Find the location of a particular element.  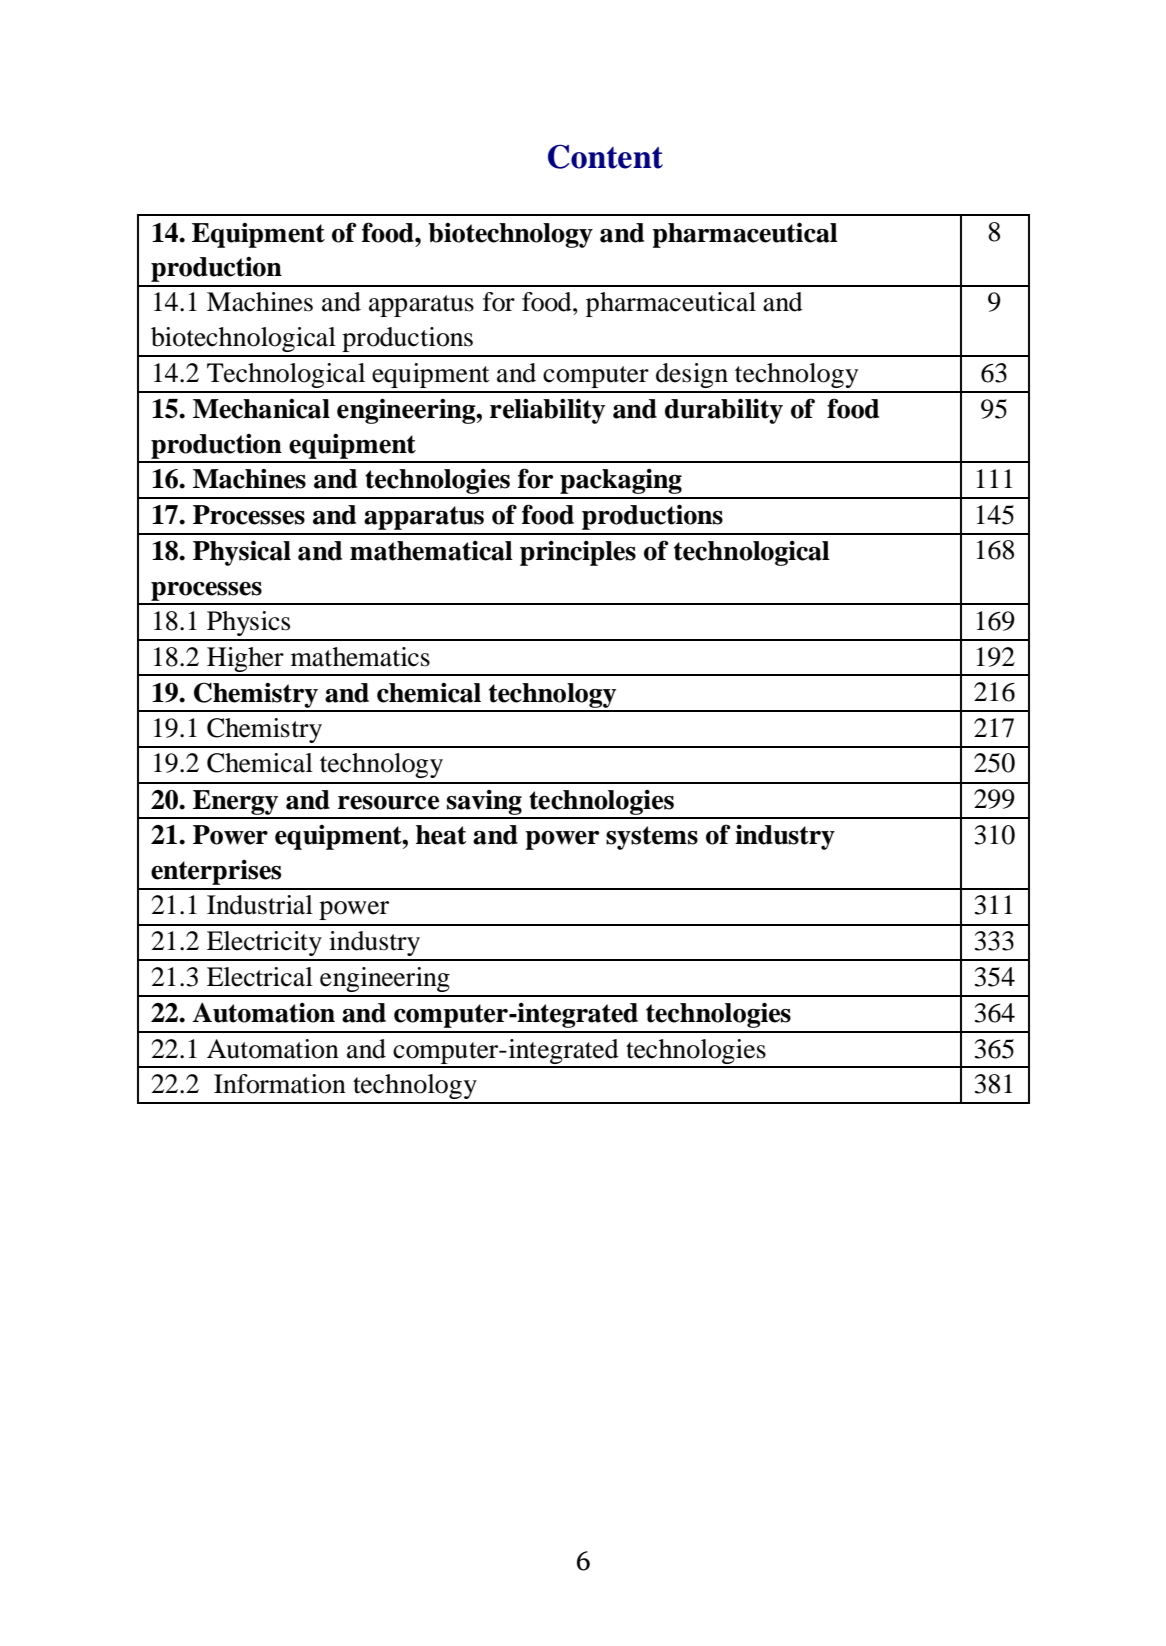

principles is located at coordinates (578, 553).
